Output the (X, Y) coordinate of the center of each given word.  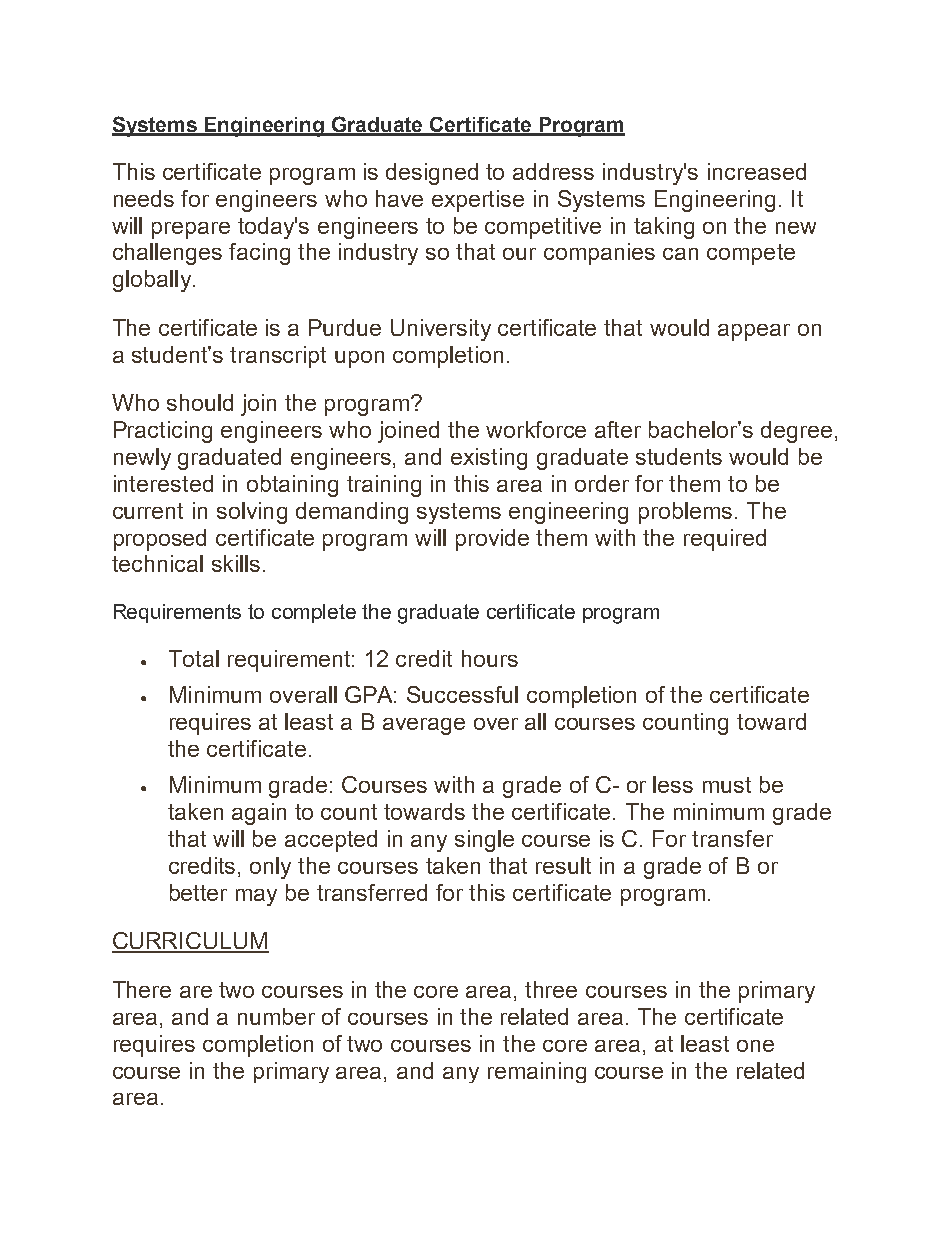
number (276, 1016)
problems (685, 513)
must (727, 785)
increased (757, 171)
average (424, 726)
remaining (537, 1072)
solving (252, 513)
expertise (478, 201)
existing (489, 459)
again (259, 814)
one (755, 1046)
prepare (191, 230)
